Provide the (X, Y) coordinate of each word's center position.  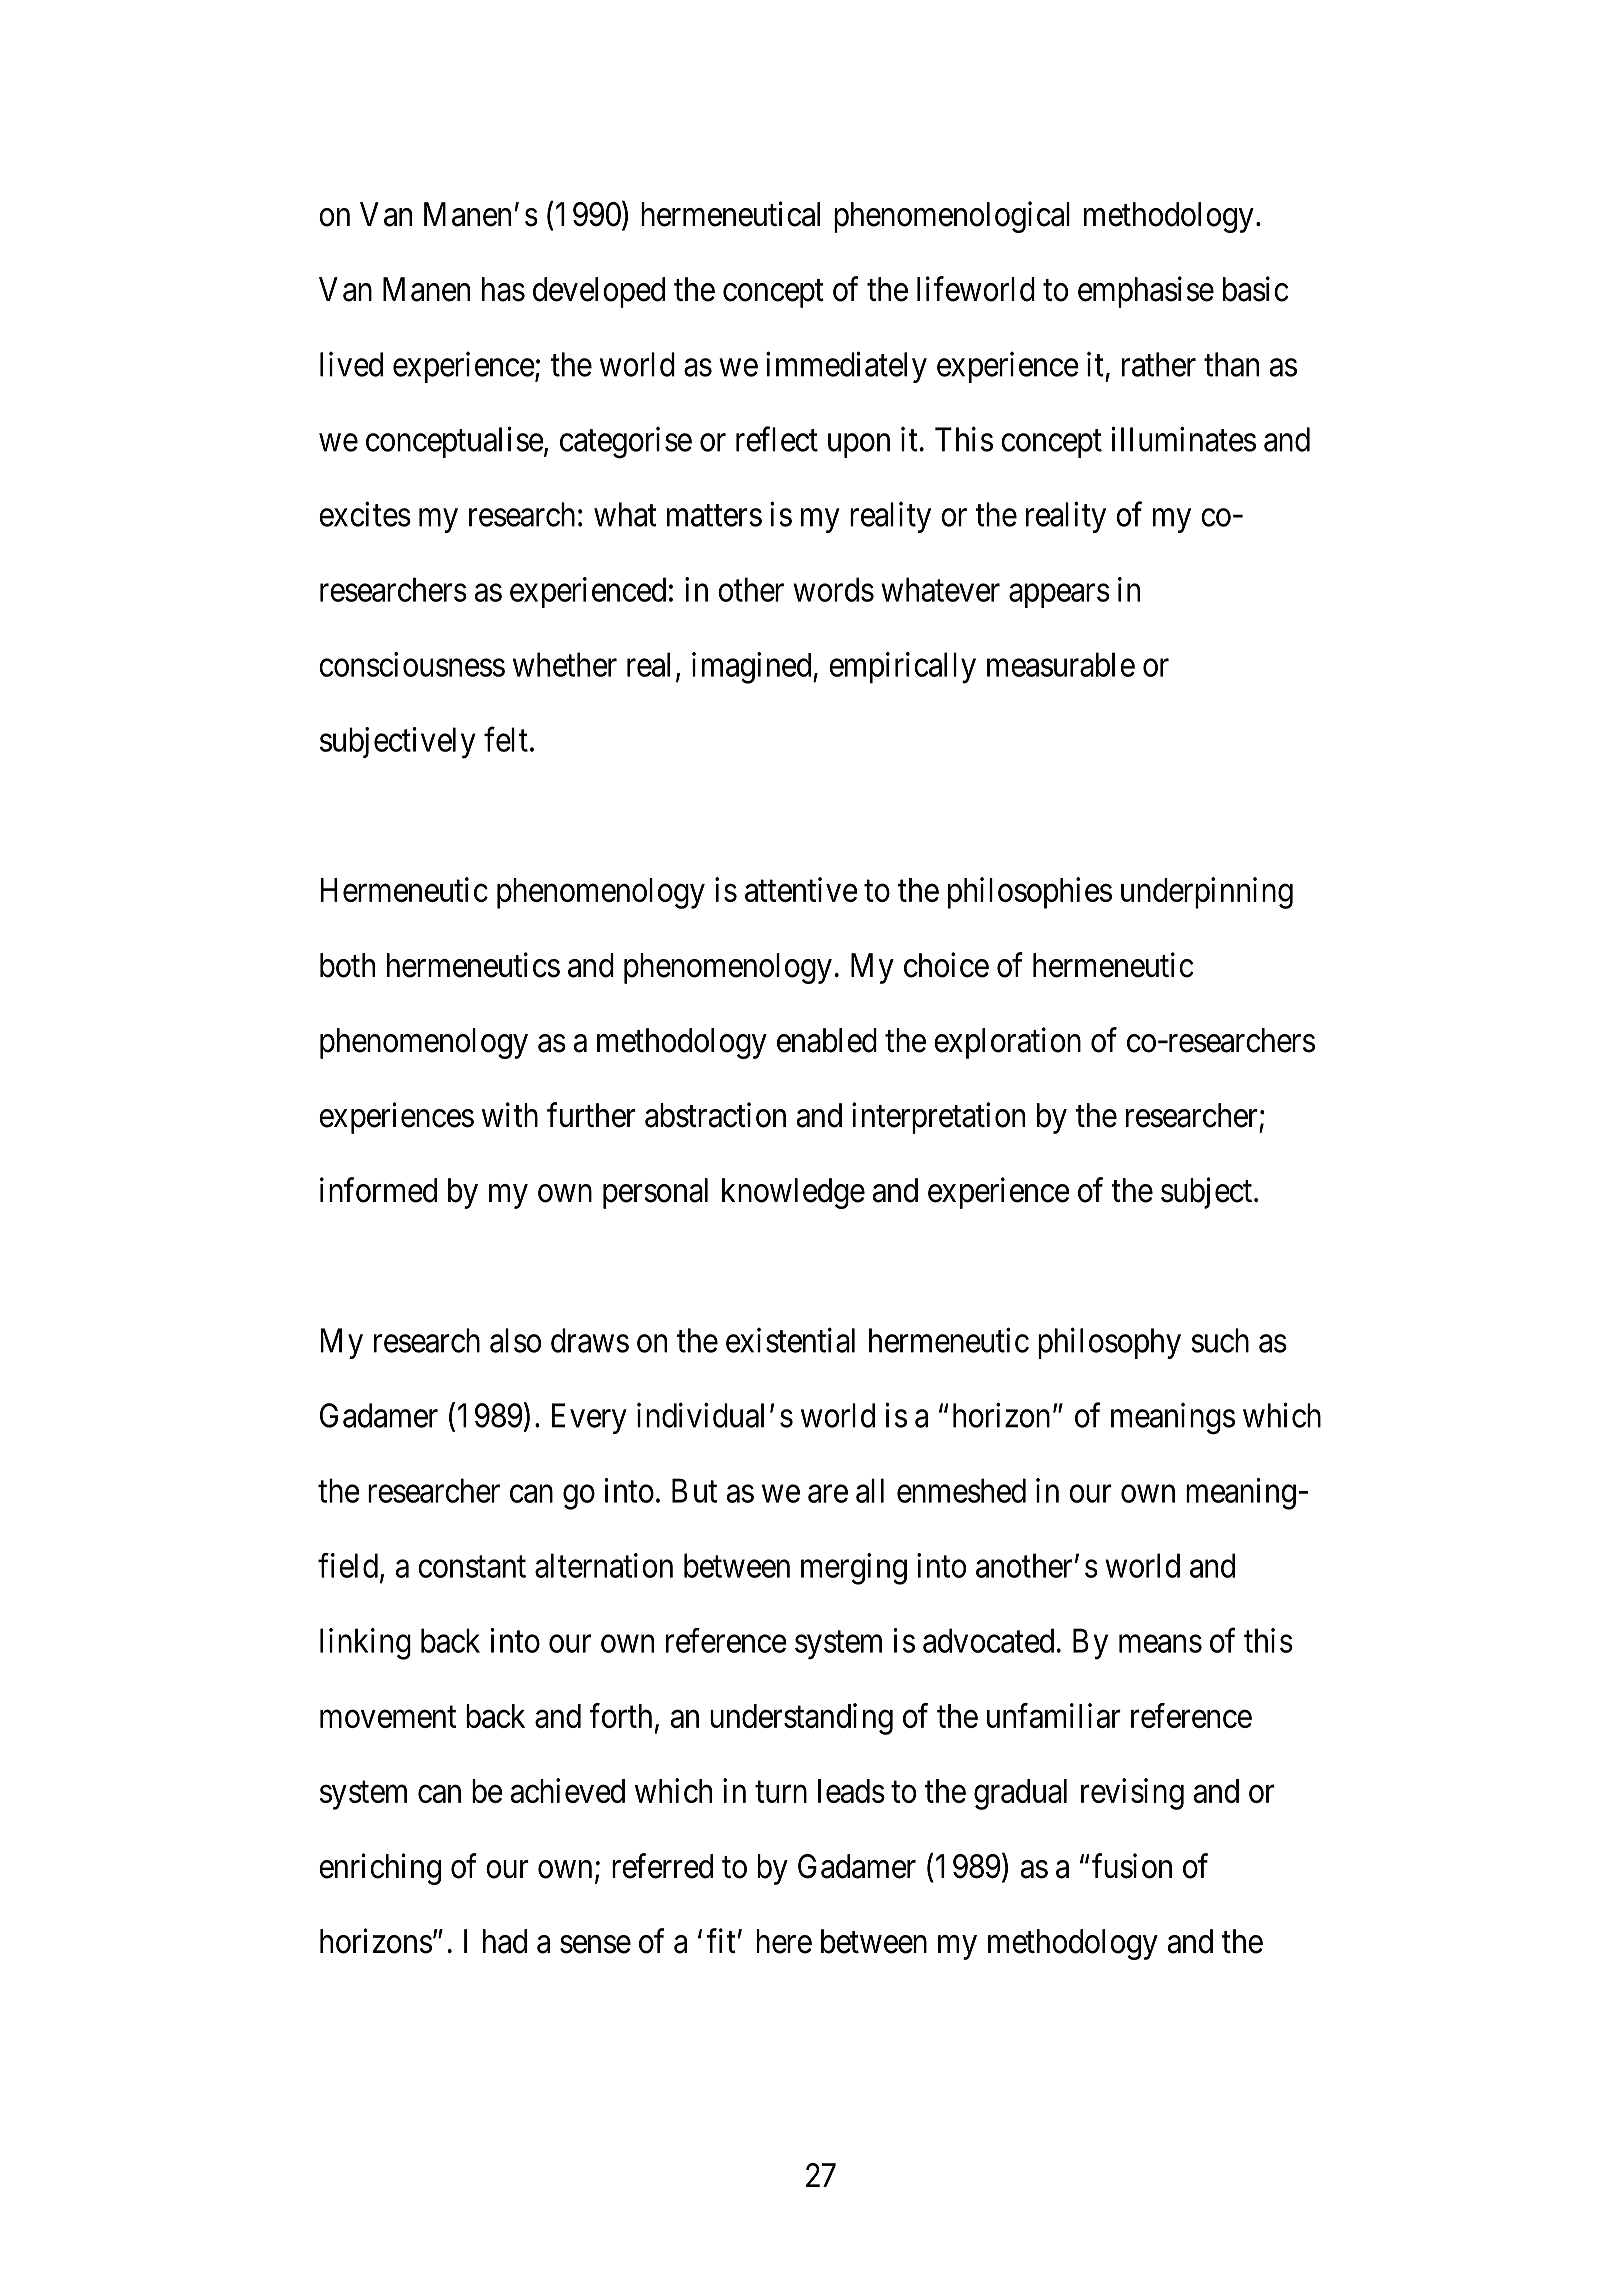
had (505, 1941)
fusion (1132, 1866)
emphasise (1146, 292)
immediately (846, 367)
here (784, 1941)
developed (599, 292)
